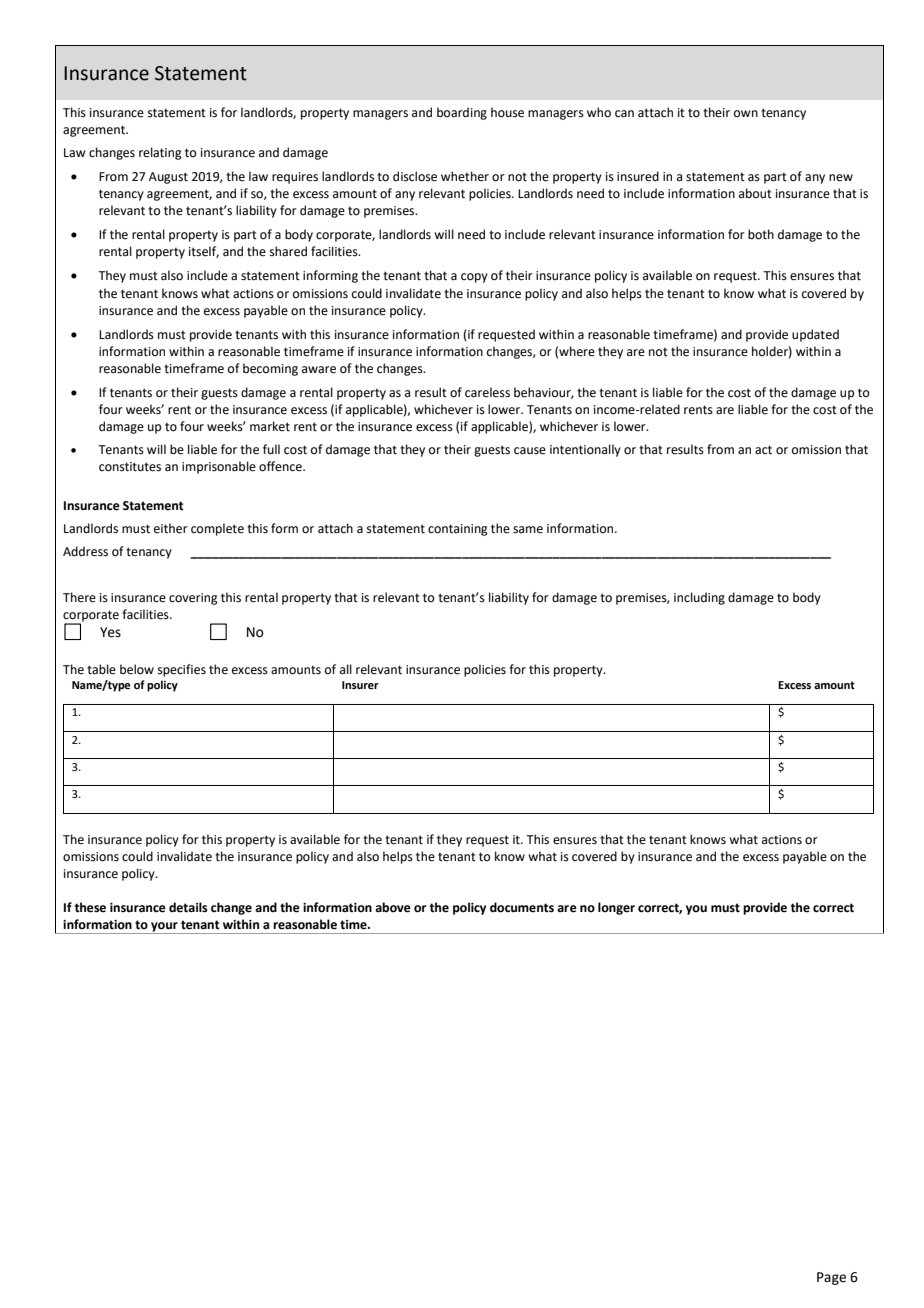 This screenshot has height=1308, width=924. Describe the element at coordinates (164, 928) in the screenshot. I see `your` at that location.
